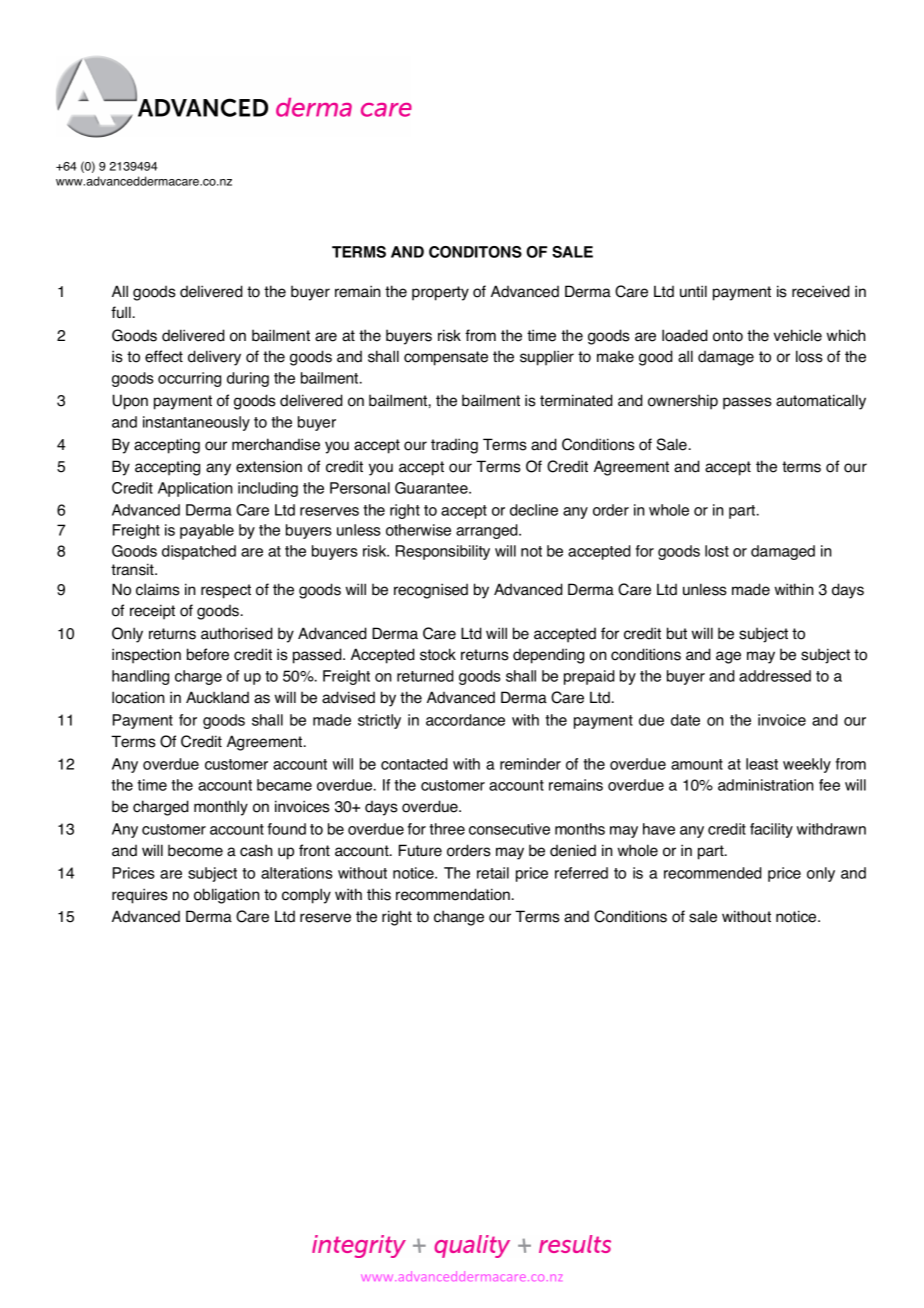 The image size is (924, 1308). What do you see at coordinates (199, 552) in the image?
I see `dispatched` at bounding box center [199, 552].
